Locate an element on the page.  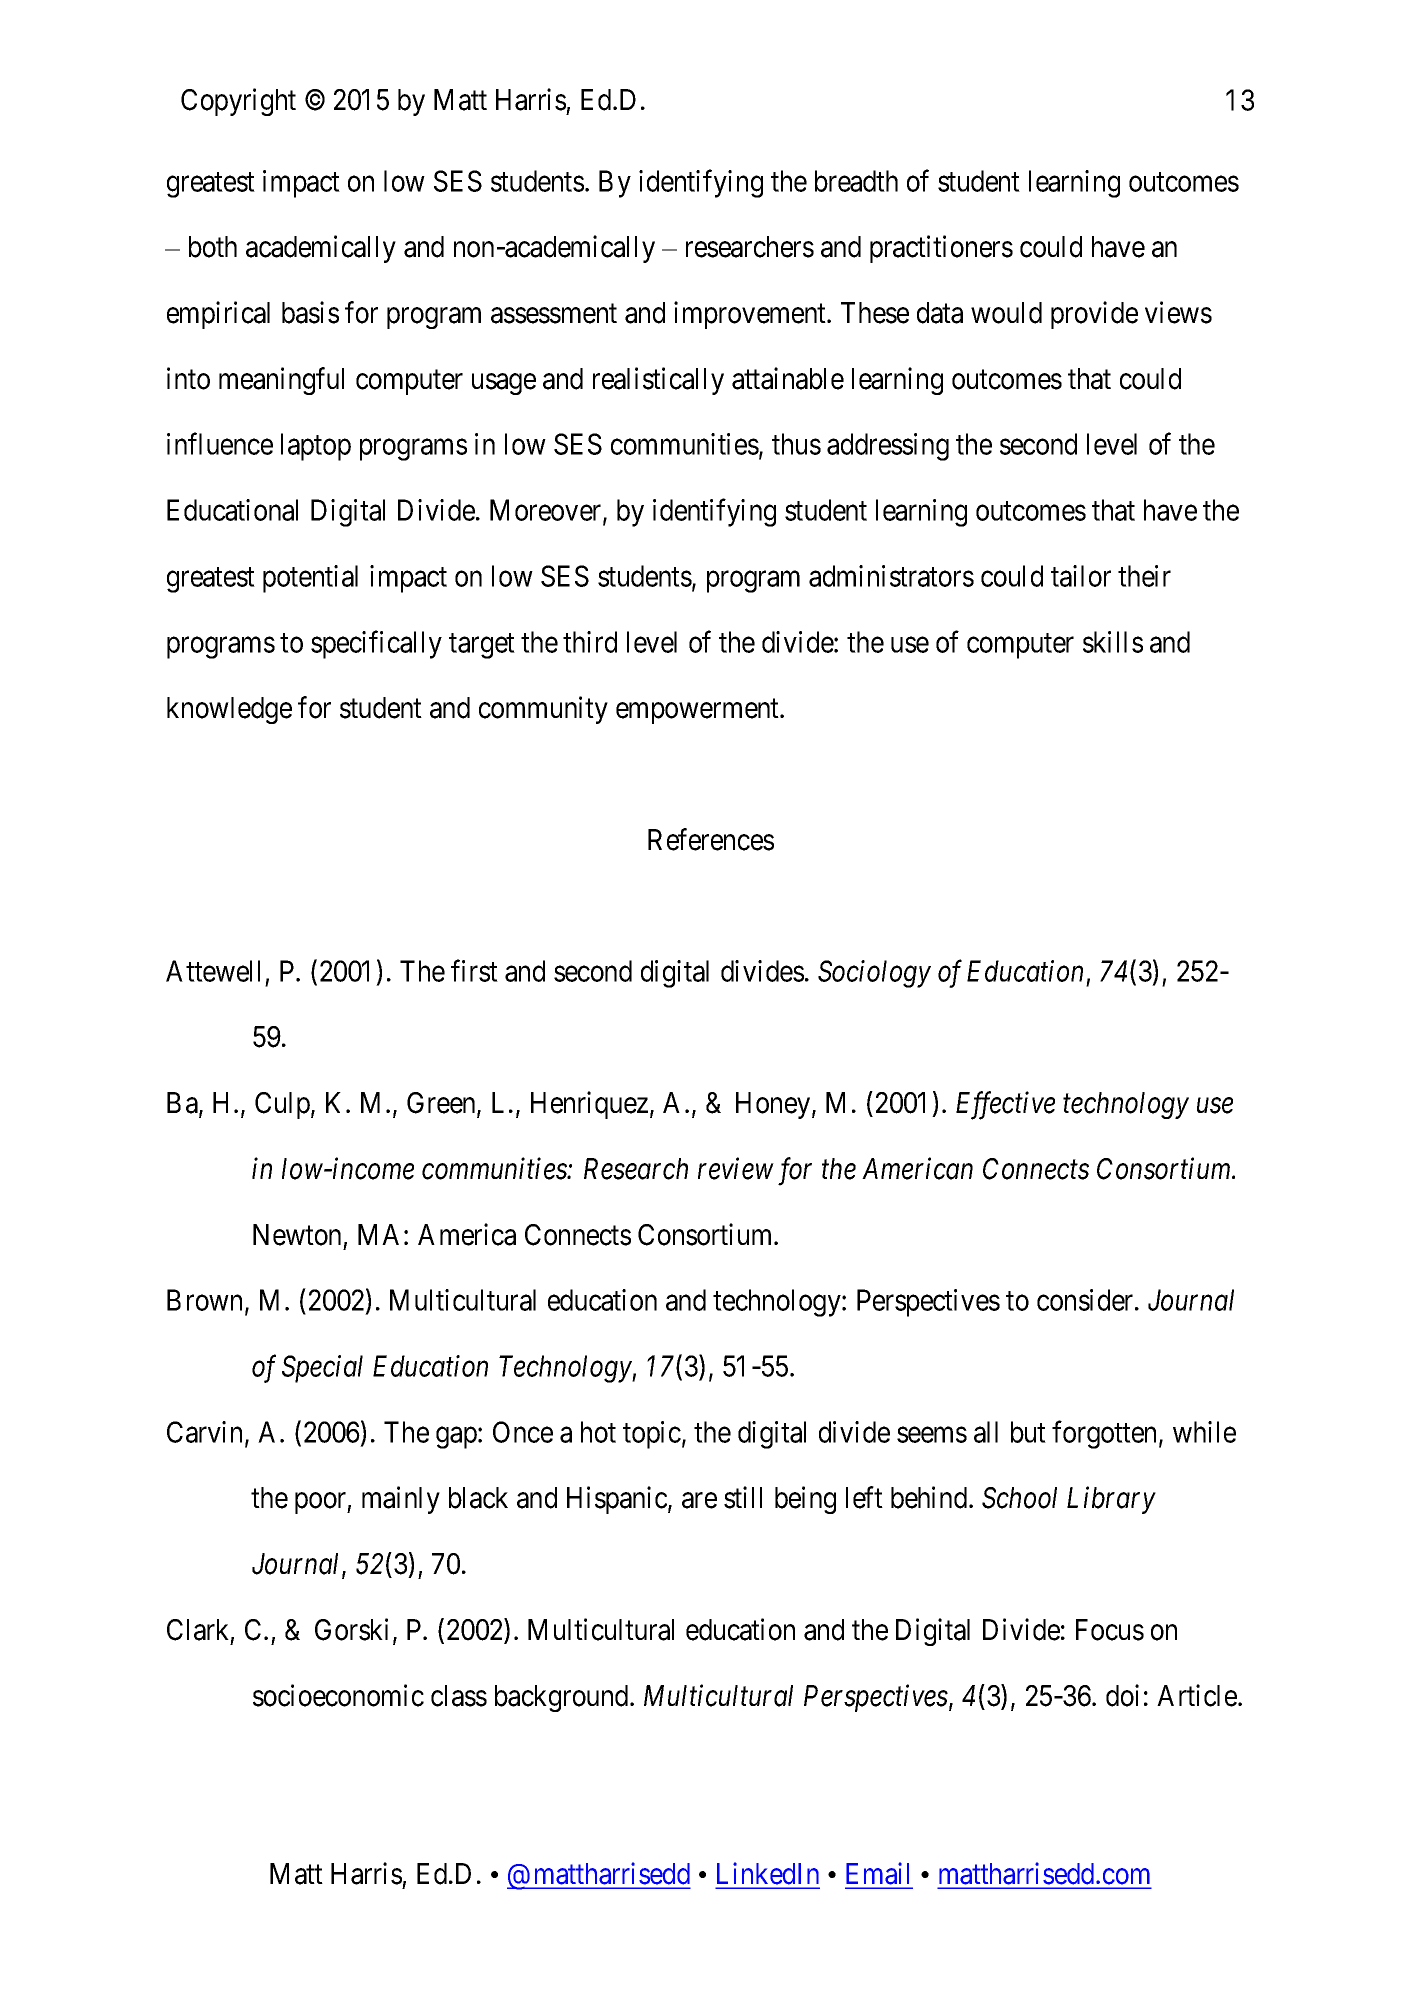
Newton is located at coordinates (297, 1235).
